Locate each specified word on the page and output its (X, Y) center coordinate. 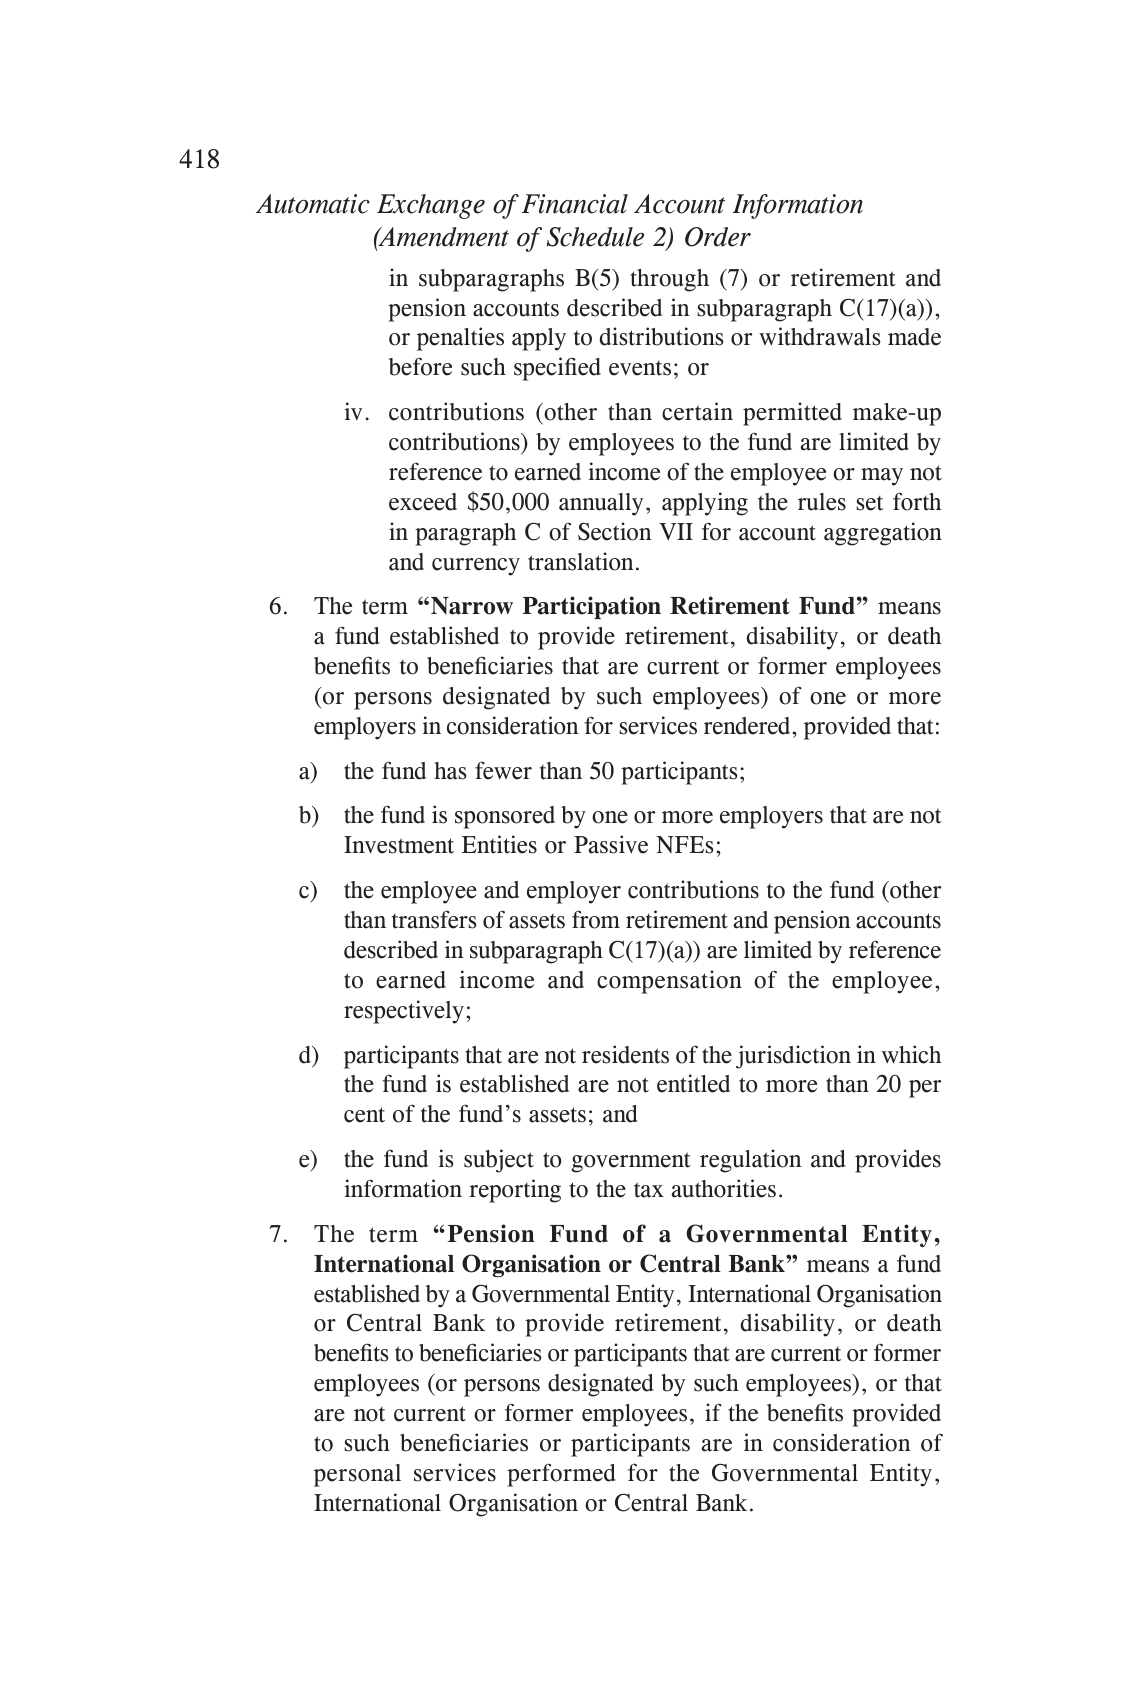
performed (561, 1475)
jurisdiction (793, 1057)
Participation (592, 607)
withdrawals (819, 336)
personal (357, 1475)
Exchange (431, 206)
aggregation (883, 534)
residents (625, 1054)
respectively (404, 1012)
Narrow (472, 606)
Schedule (595, 237)
